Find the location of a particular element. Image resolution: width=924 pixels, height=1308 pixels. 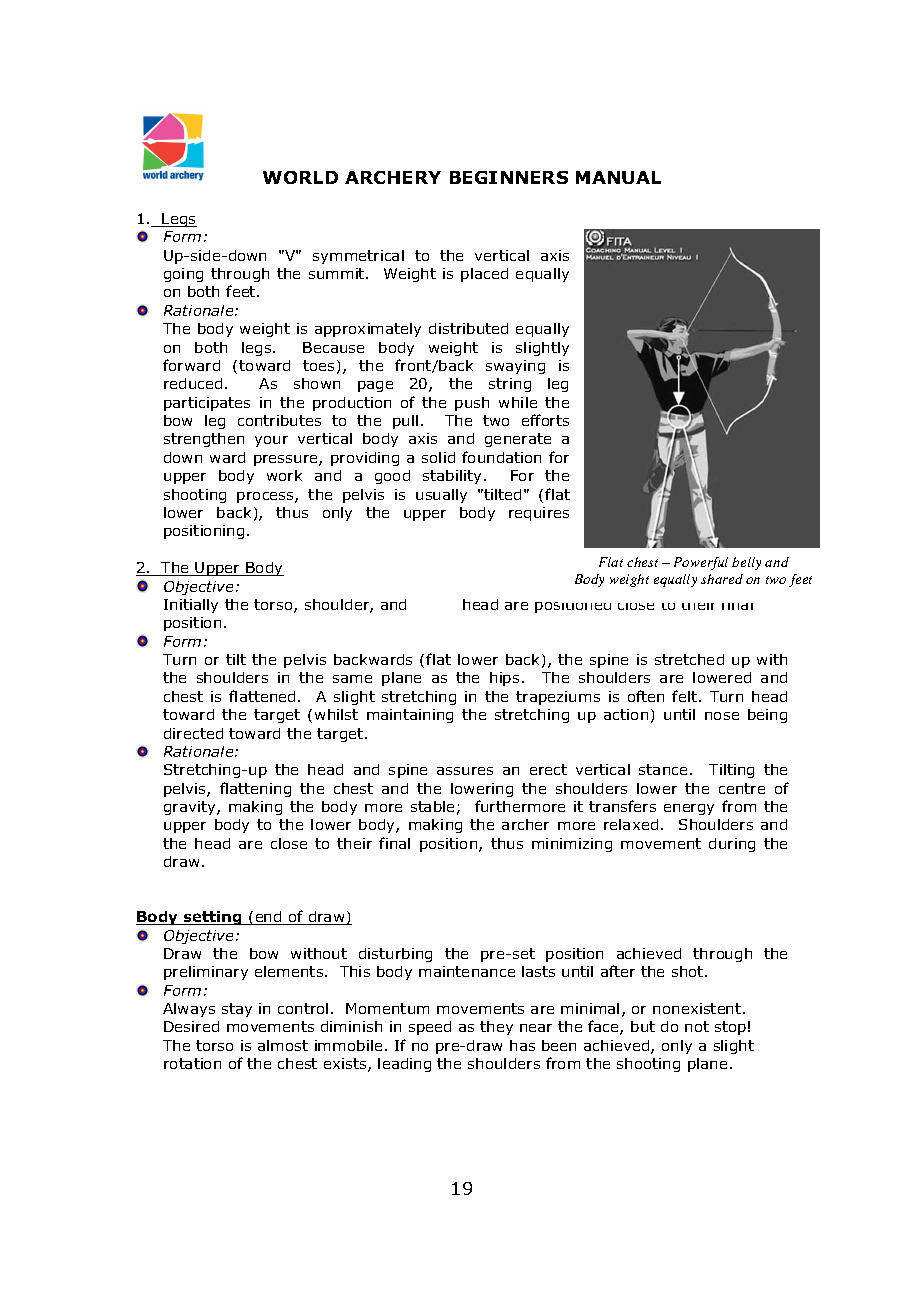

string is located at coordinates (510, 385).
